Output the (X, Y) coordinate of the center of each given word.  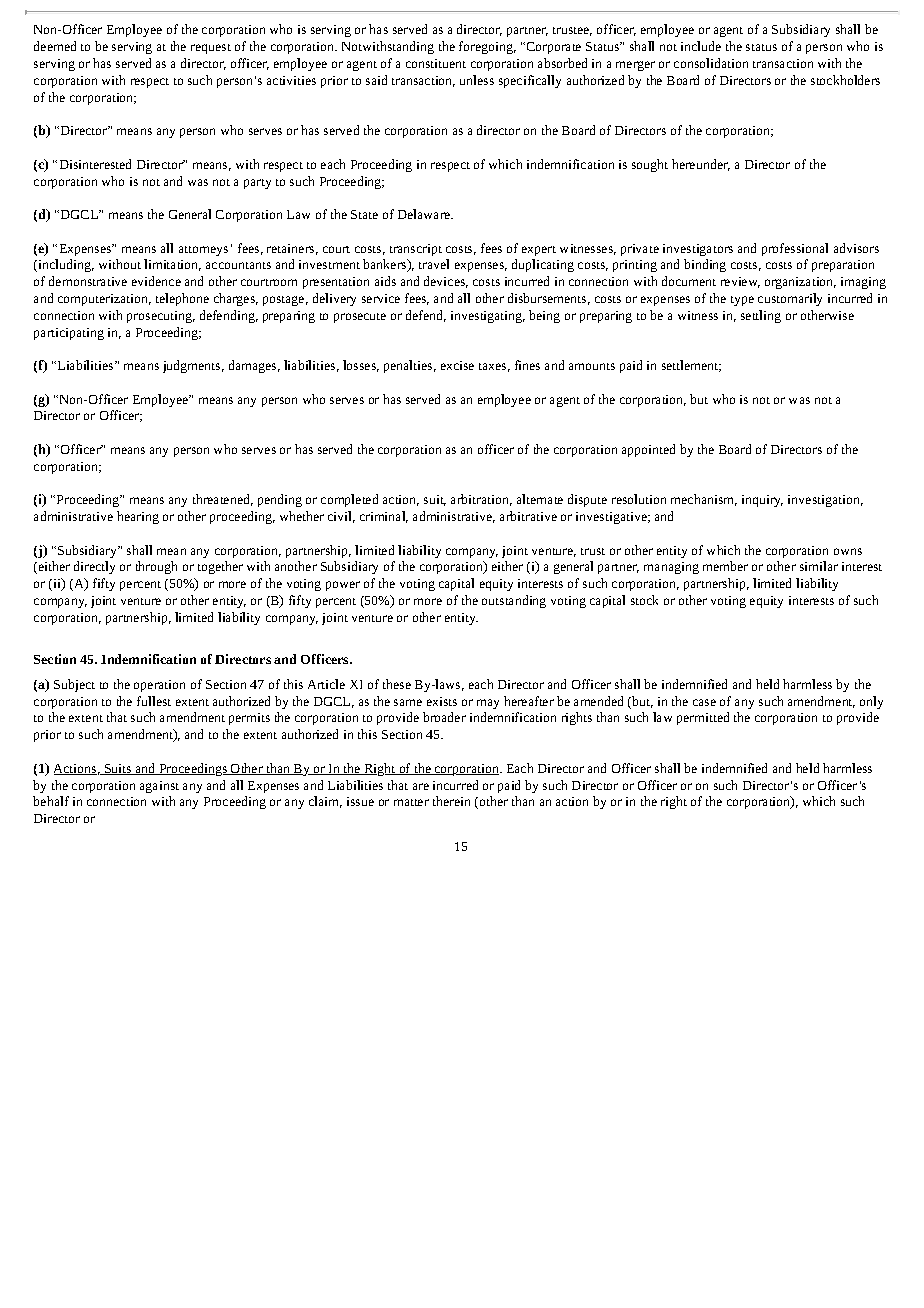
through (156, 567)
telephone (182, 299)
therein (451, 801)
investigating (488, 317)
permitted (703, 718)
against (159, 787)
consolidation (711, 63)
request (211, 49)
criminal (384, 517)
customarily (790, 299)
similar (819, 566)
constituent (436, 63)
